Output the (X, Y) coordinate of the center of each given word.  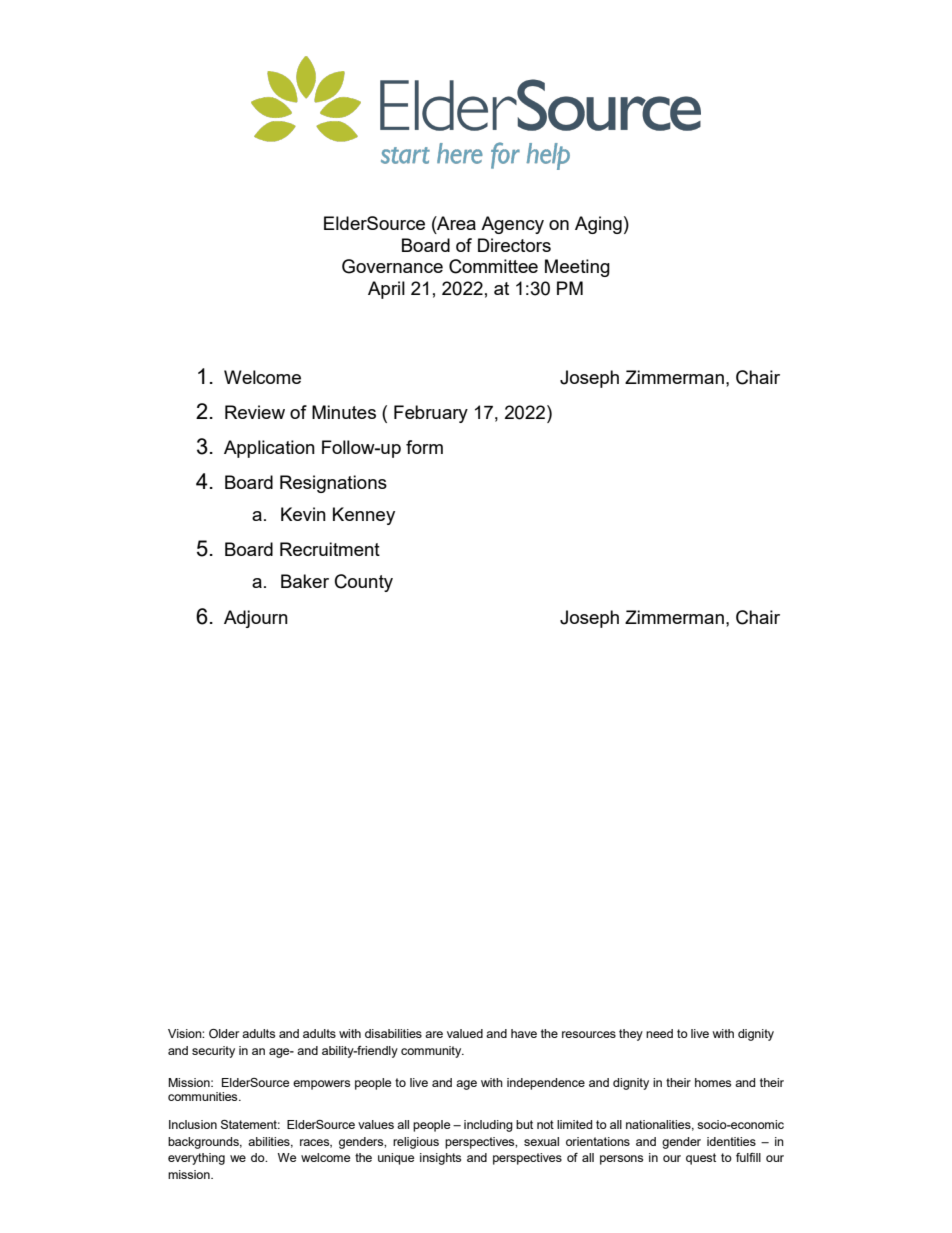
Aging (598, 225)
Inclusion (193, 1124)
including (488, 1126)
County (364, 583)
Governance (392, 266)
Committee (493, 266)
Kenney (364, 516)
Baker (305, 581)
